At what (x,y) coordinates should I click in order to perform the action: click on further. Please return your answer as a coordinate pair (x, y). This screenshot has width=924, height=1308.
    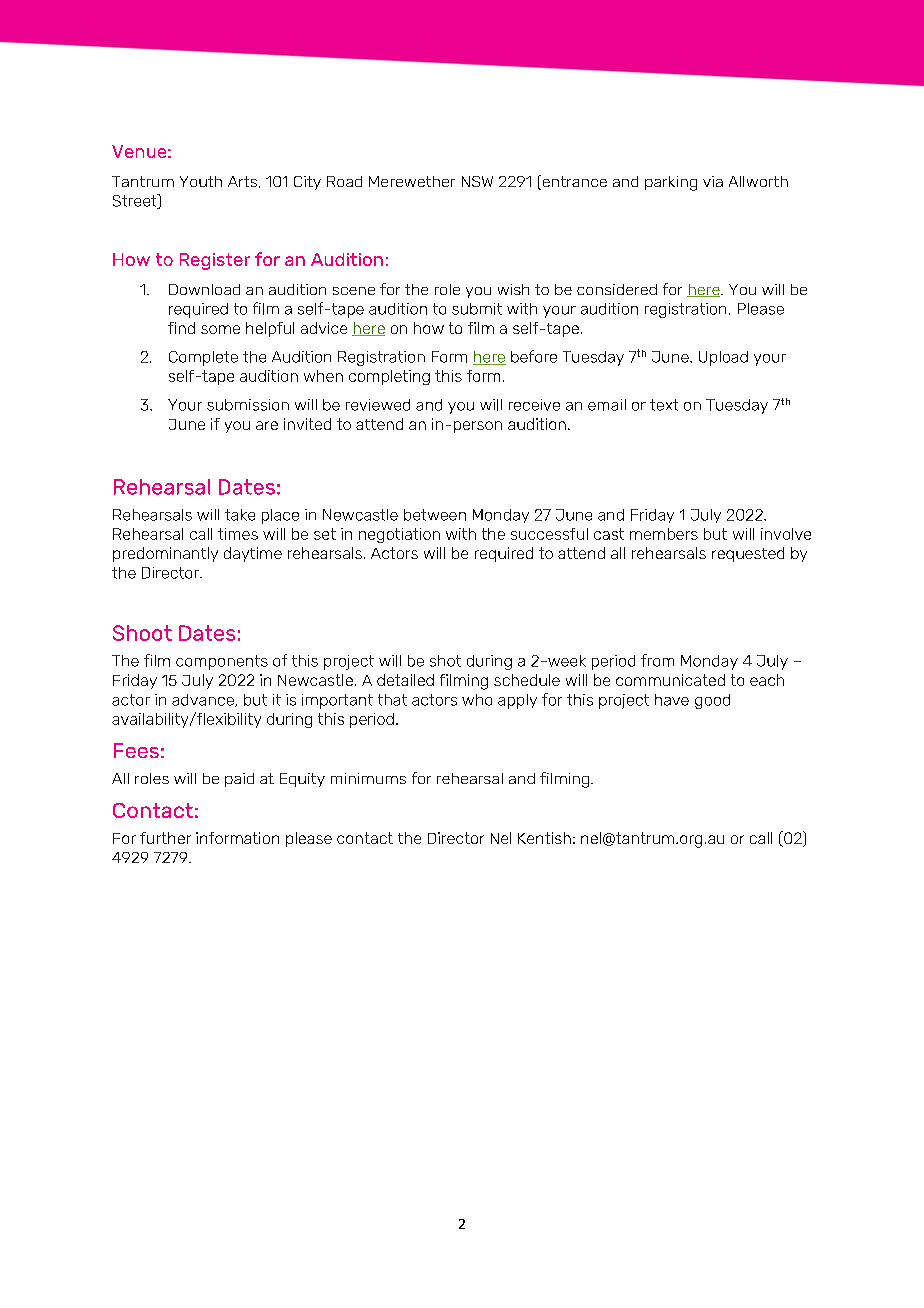
    Looking at the image, I should click on (165, 838).
